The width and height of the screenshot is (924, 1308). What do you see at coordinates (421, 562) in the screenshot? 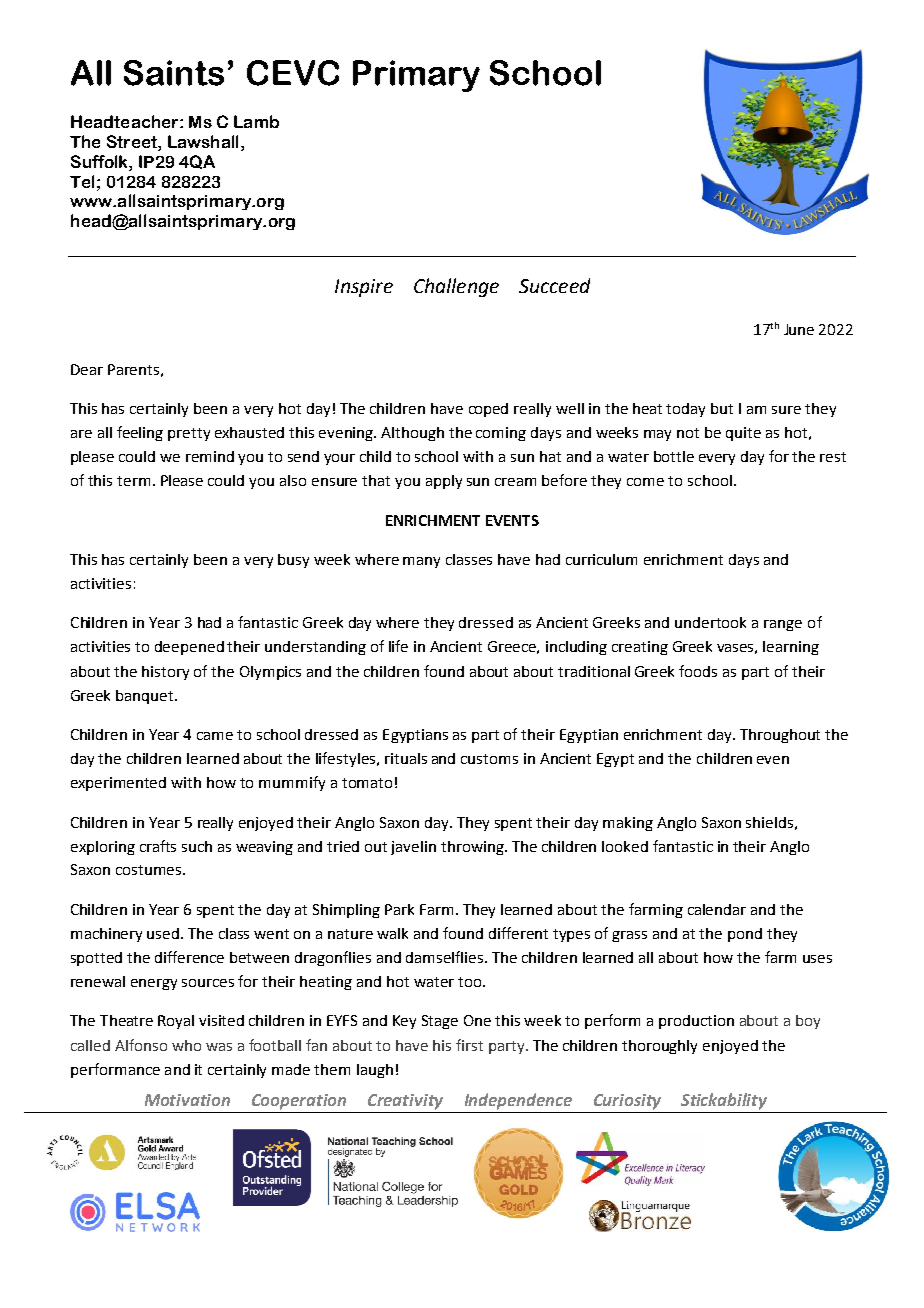
I see `many` at bounding box center [421, 562].
